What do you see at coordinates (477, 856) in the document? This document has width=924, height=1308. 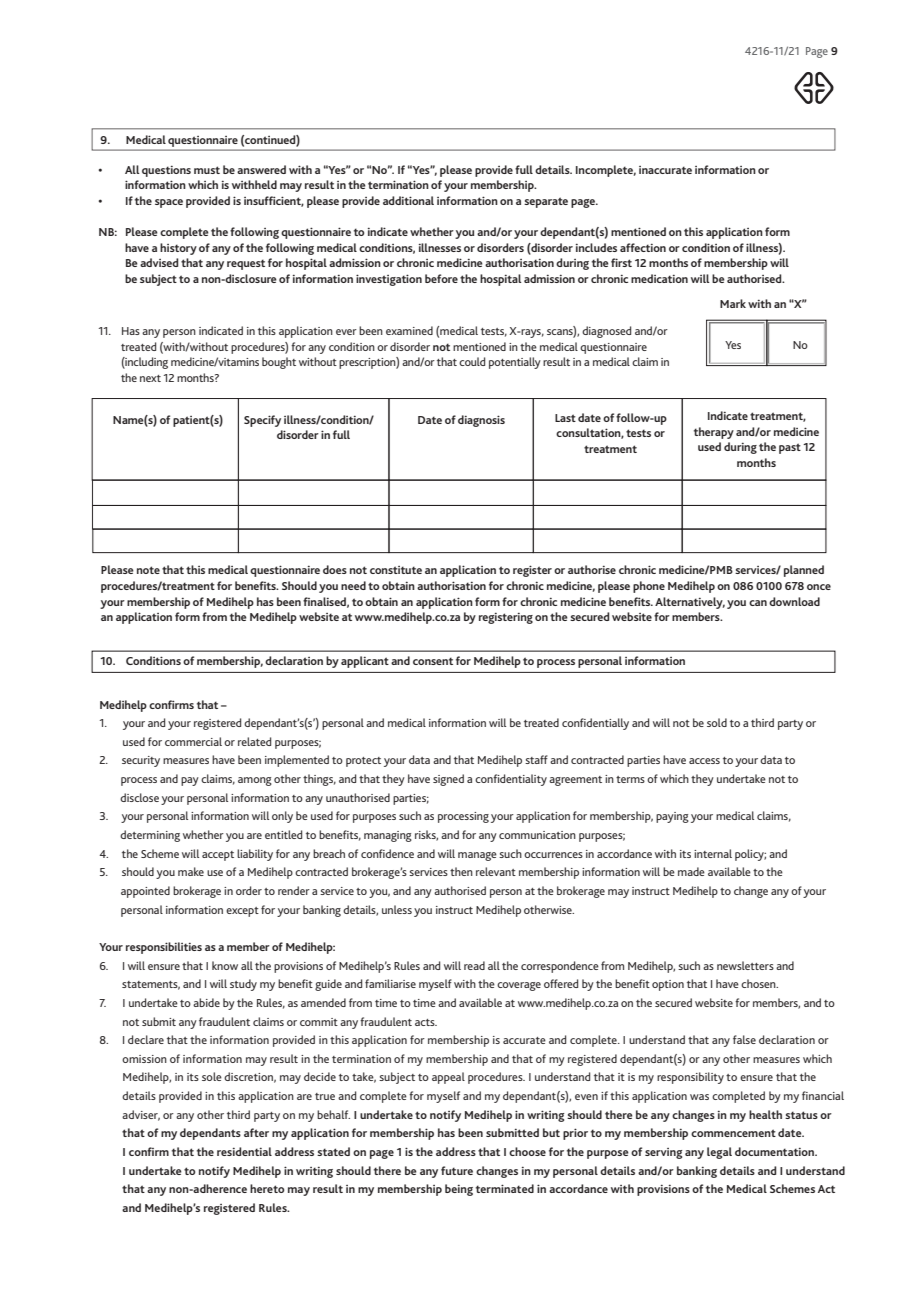 I see `manage` at bounding box center [477, 856].
